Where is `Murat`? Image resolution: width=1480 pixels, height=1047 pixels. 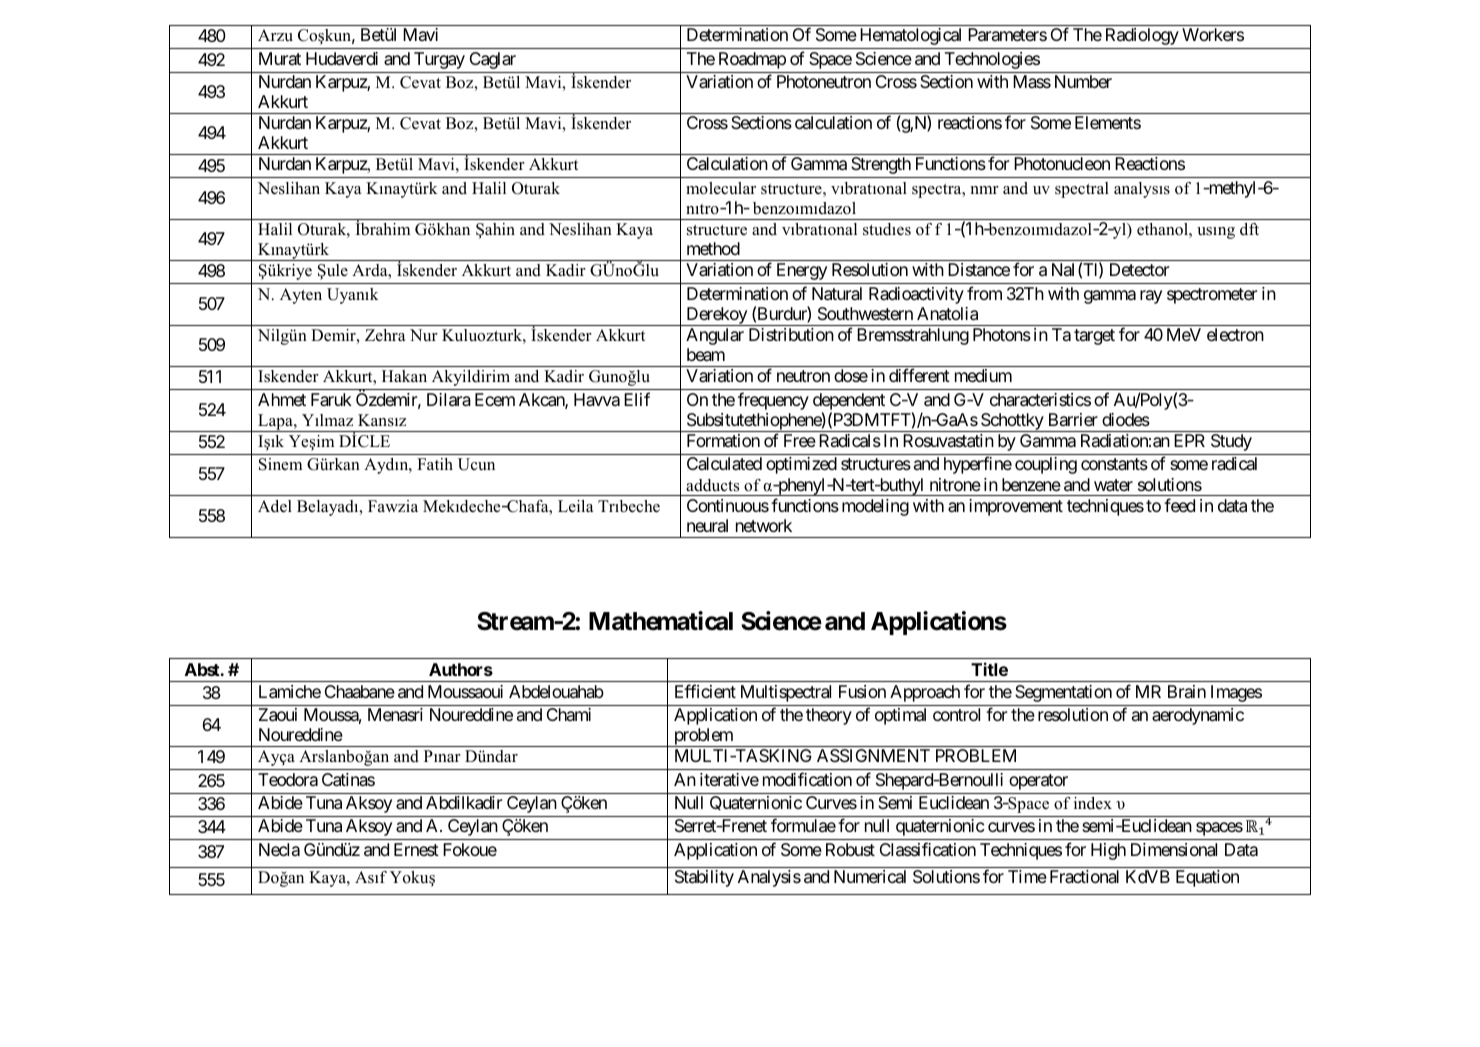 Murat is located at coordinates (280, 58).
